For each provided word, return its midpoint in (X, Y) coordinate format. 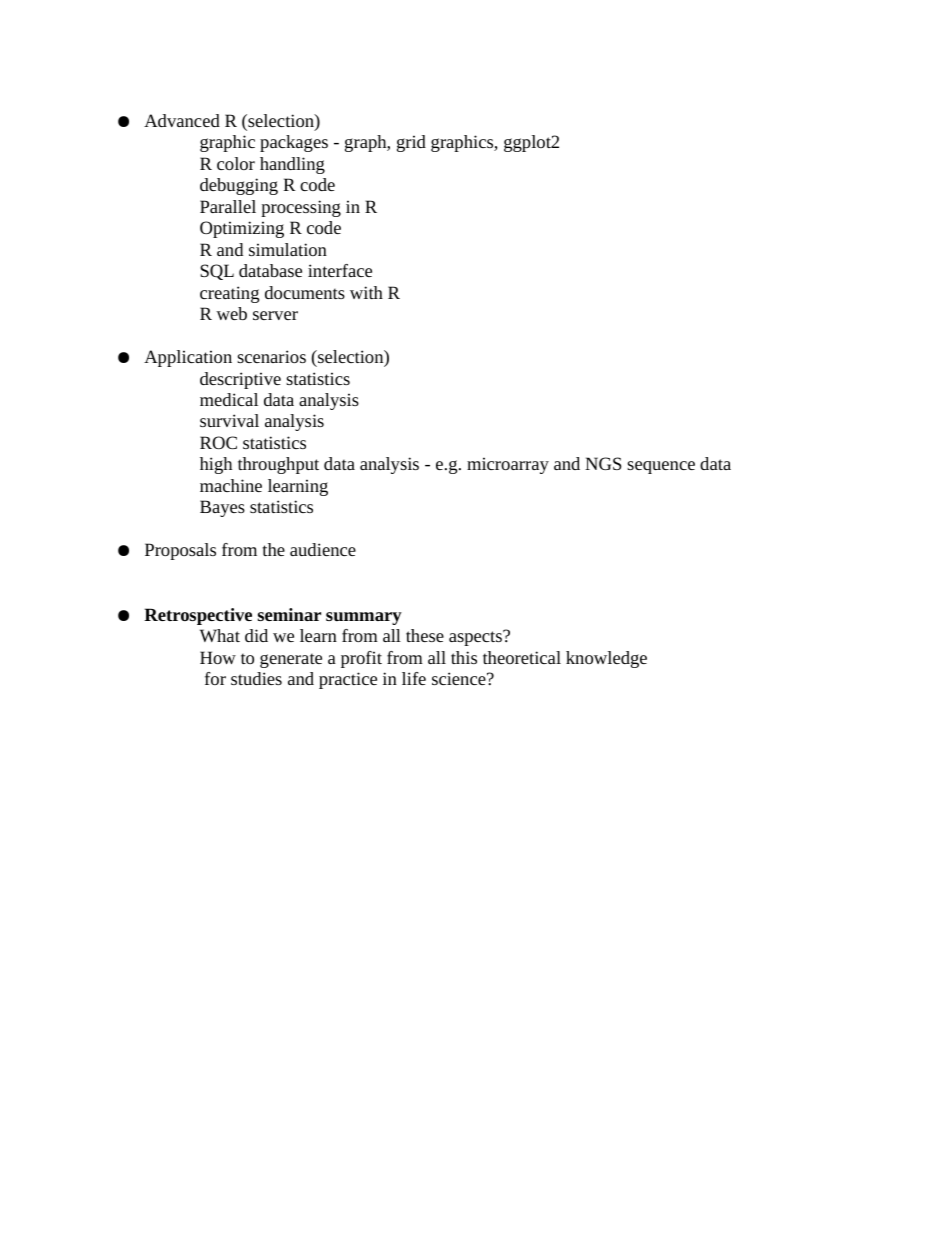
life (414, 678)
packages (294, 143)
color (236, 163)
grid (411, 143)
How (218, 657)
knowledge (606, 659)
